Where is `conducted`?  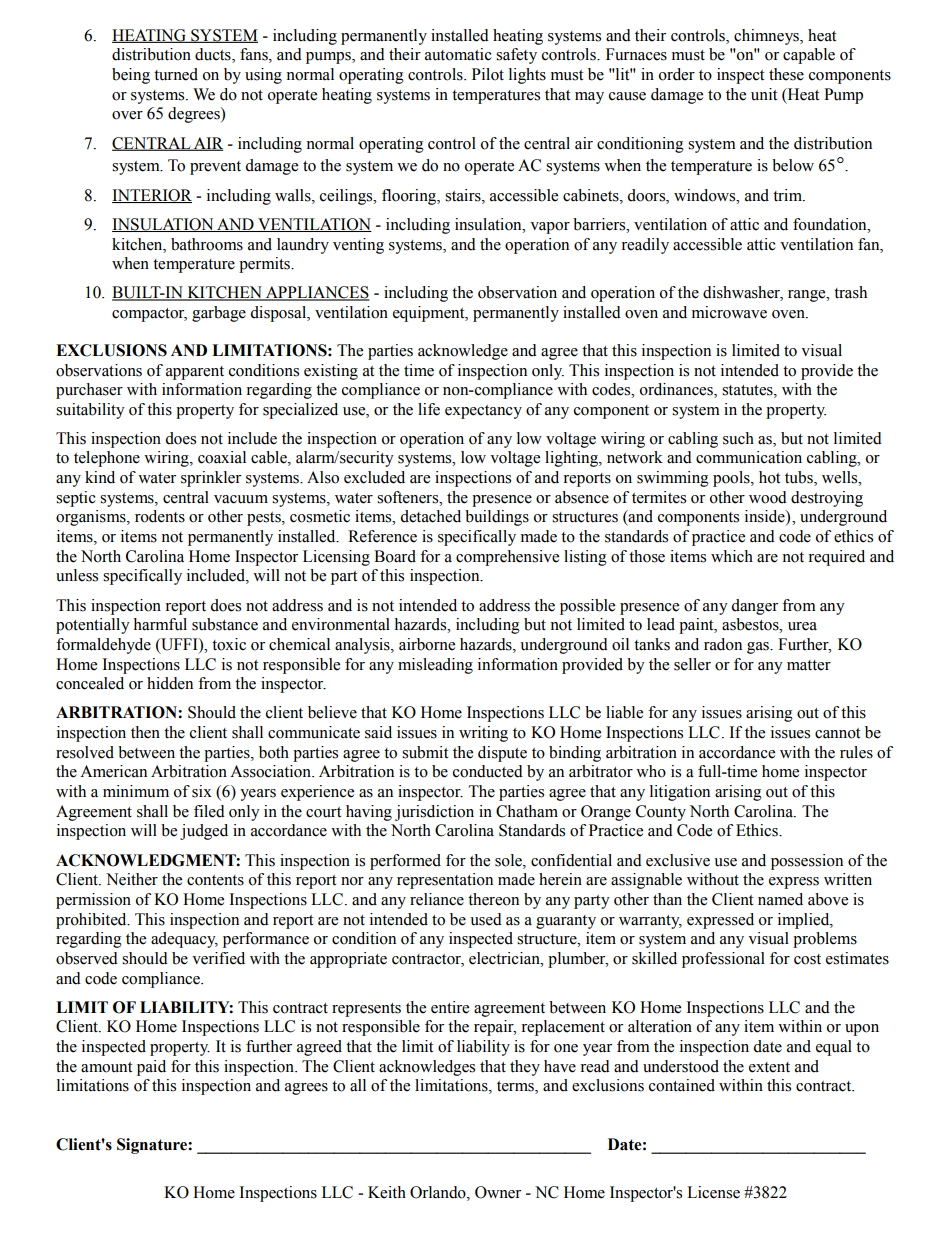
conducted is located at coordinates (488, 771).
